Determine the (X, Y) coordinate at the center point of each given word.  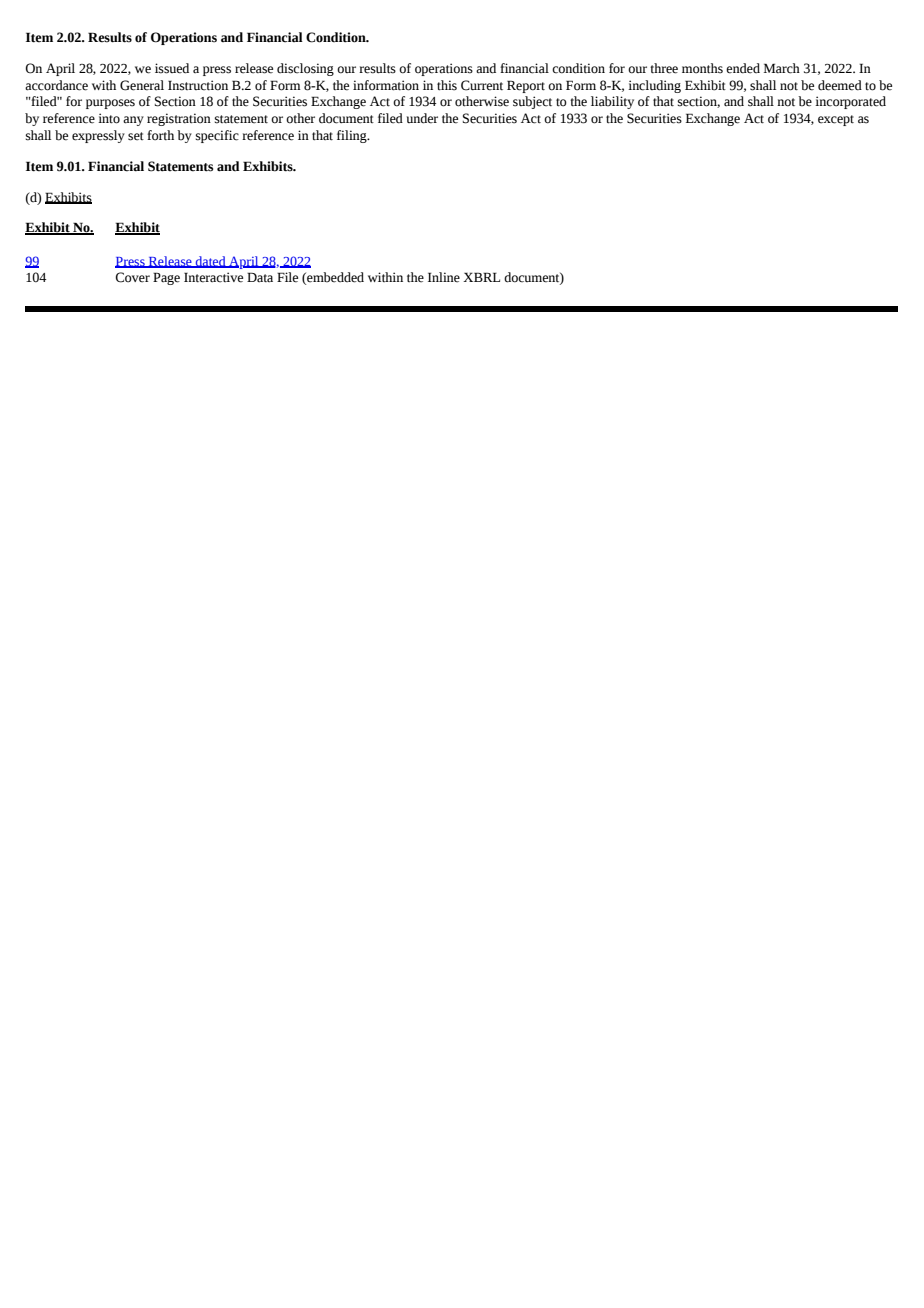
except (836, 120)
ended (743, 68)
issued (172, 68)
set (136, 136)
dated (211, 262)
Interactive (213, 277)
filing (353, 136)
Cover (132, 277)
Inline (444, 277)
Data (260, 277)
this (447, 85)
